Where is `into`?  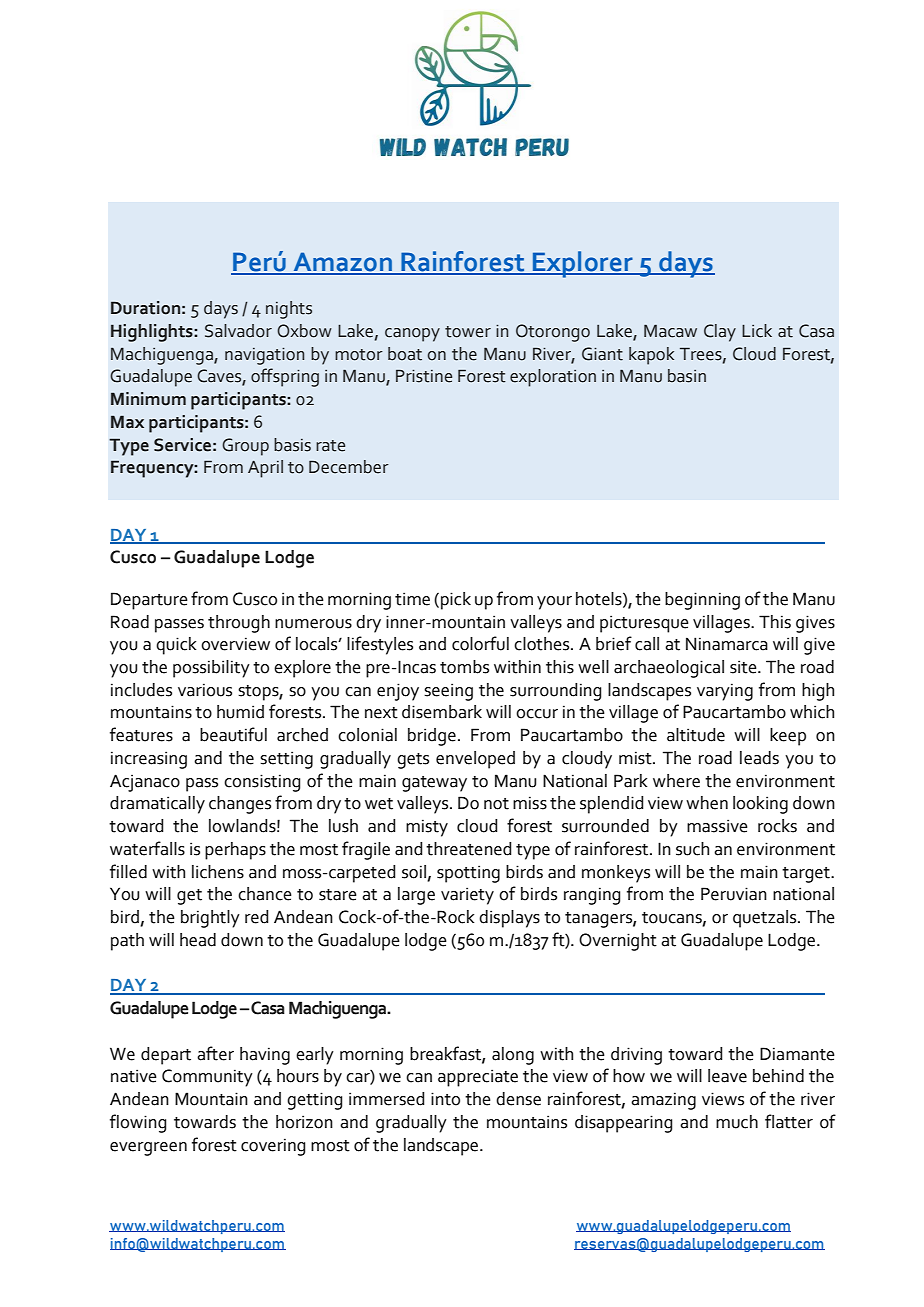 into is located at coordinates (445, 1099).
